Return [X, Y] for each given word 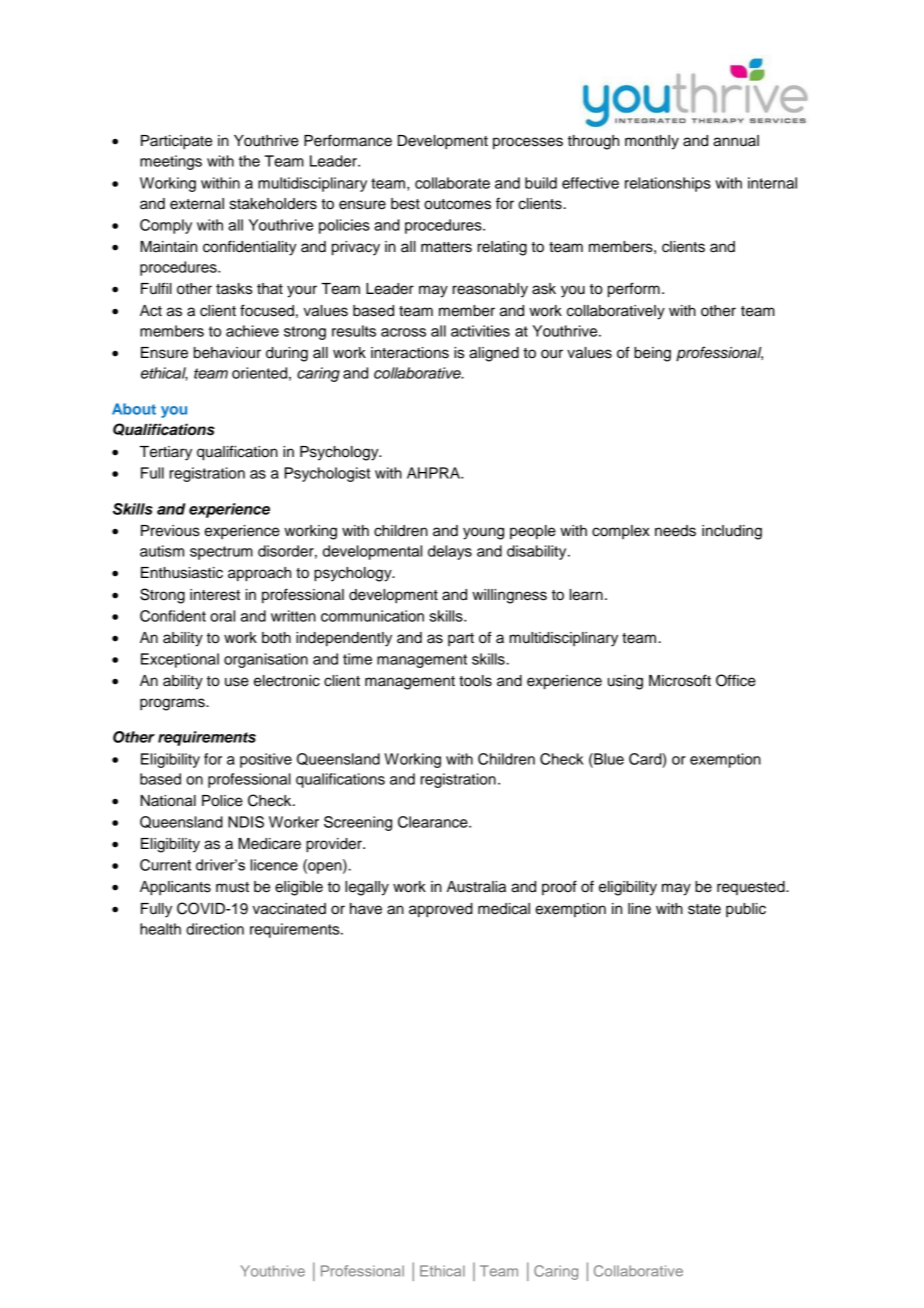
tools [475, 681]
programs [173, 704]
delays [450, 552]
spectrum [221, 553]
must [232, 887]
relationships [668, 184]
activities [480, 331]
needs [675, 531]
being [652, 354]
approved [441, 910]
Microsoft [680, 680]
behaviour [227, 353]
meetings [171, 162]
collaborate [452, 183]
